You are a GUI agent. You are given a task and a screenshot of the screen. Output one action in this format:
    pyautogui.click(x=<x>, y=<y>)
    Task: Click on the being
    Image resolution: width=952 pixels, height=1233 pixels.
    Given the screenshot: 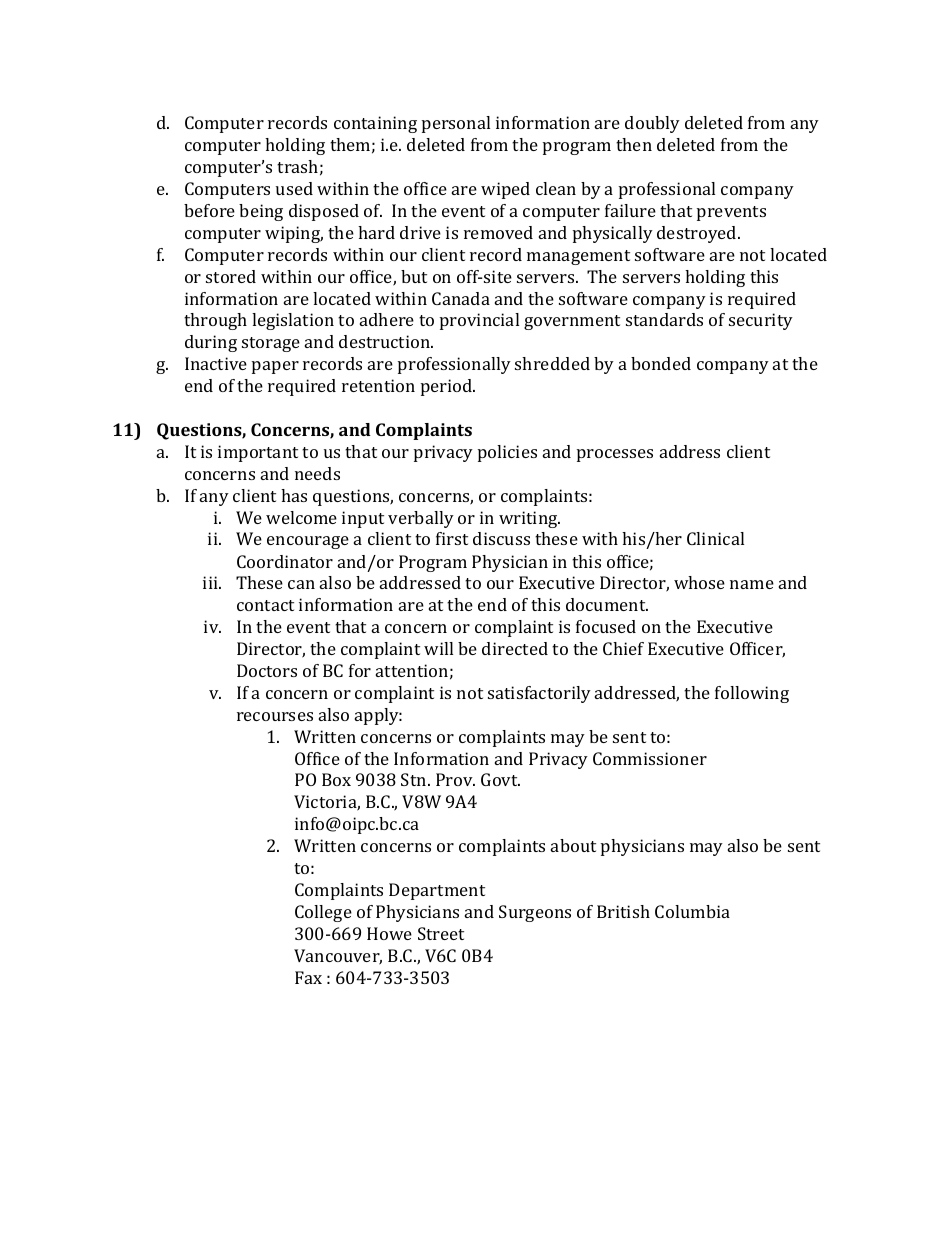 What is the action you would take?
    pyautogui.click(x=261, y=212)
